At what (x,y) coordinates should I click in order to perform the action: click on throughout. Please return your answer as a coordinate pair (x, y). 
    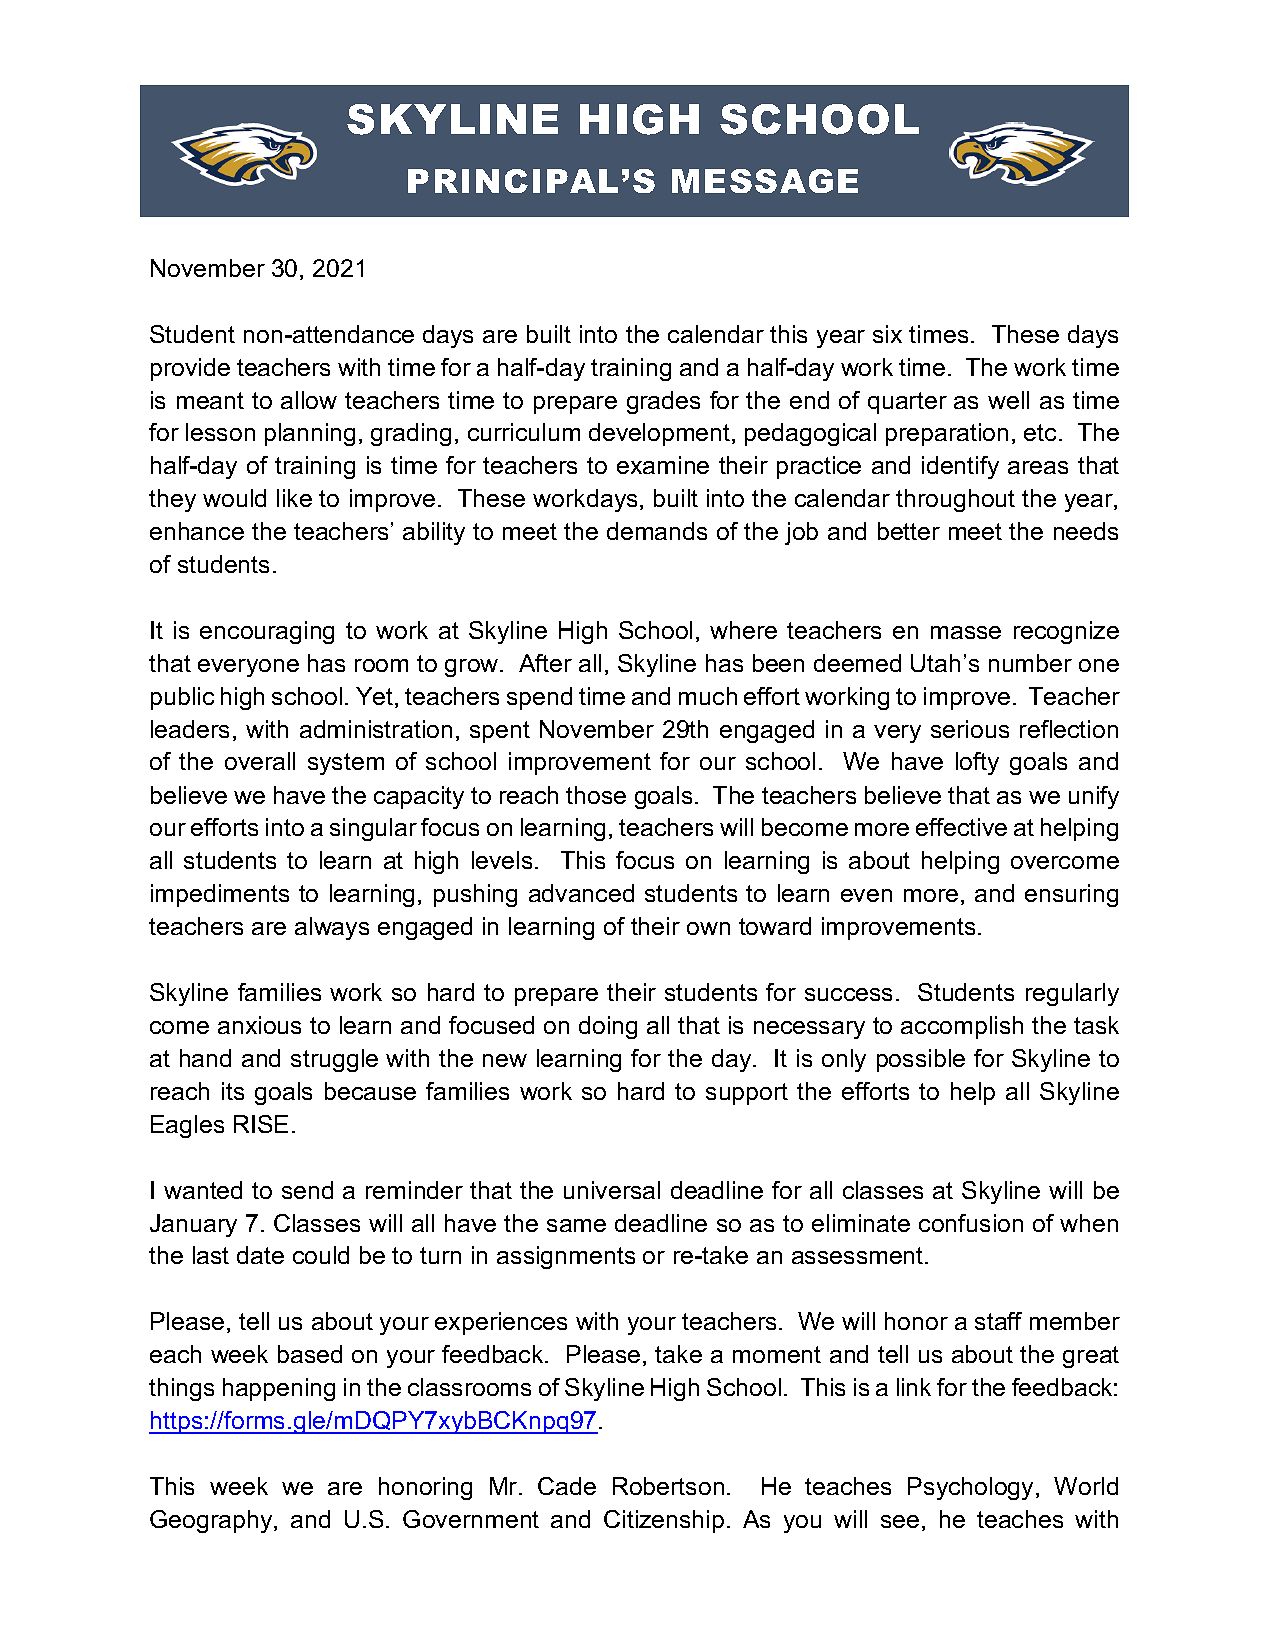
    Looking at the image, I should click on (955, 500).
